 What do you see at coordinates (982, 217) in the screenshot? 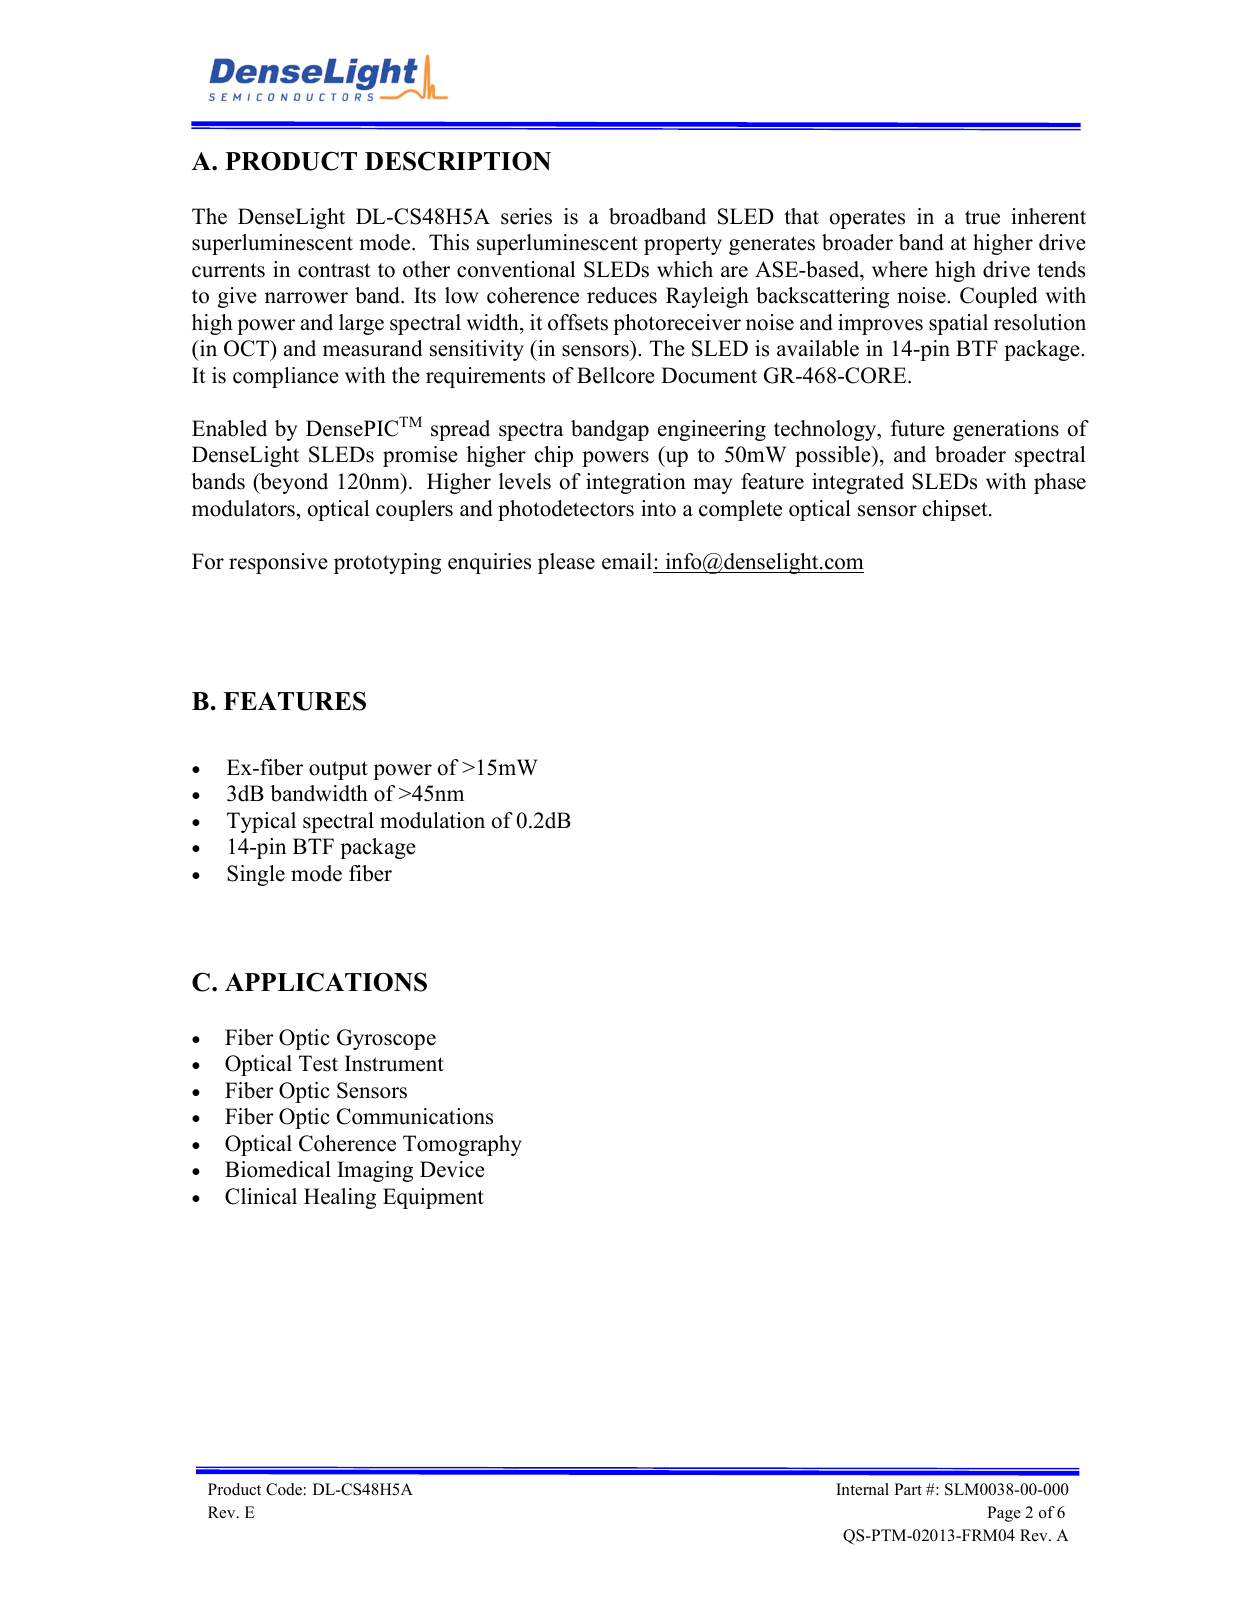
I see `true` at bounding box center [982, 217].
